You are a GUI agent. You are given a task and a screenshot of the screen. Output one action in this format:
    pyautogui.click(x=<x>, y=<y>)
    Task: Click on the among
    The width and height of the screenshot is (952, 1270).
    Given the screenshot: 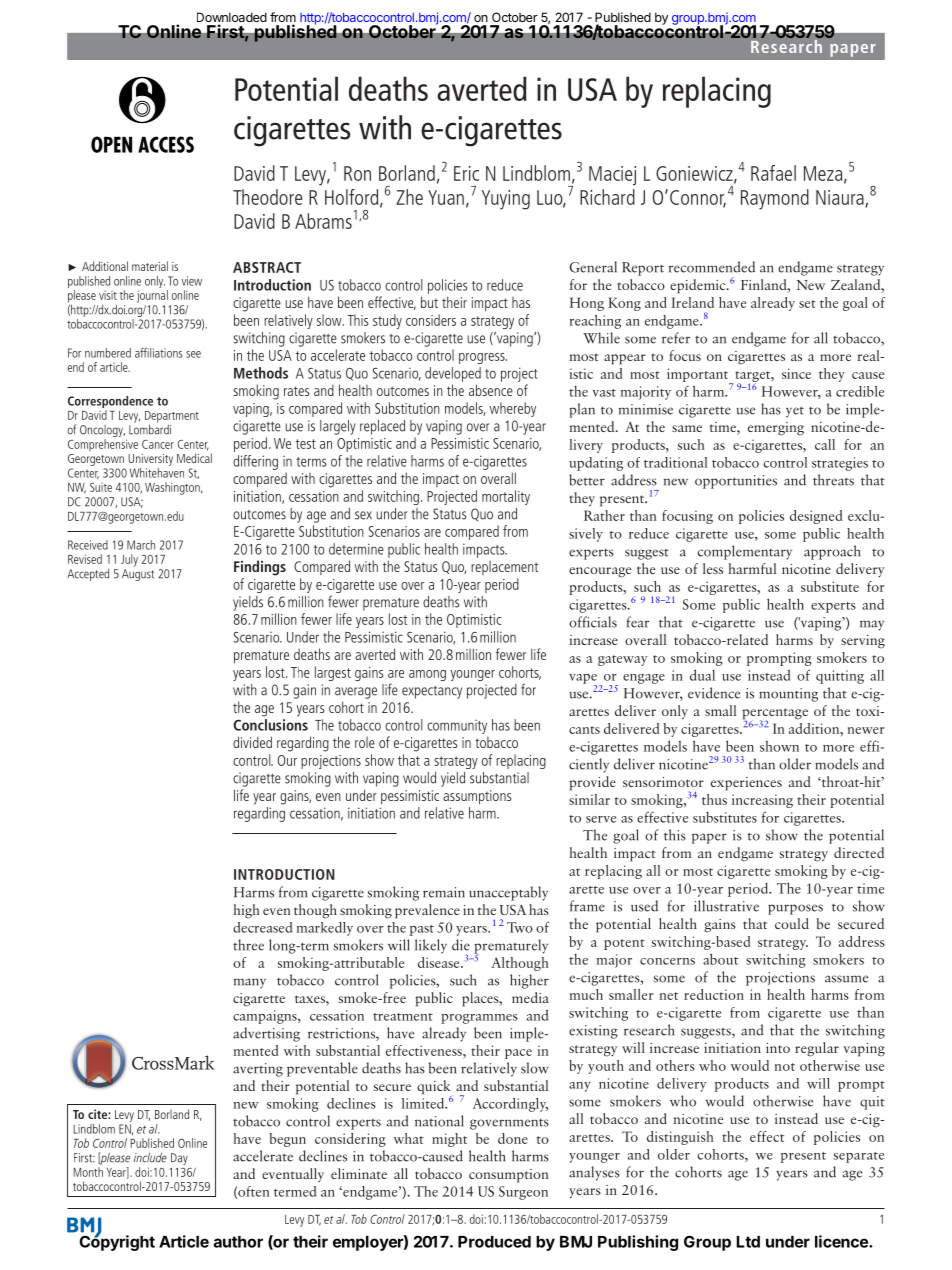 What is the action you would take?
    pyautogui.click(x=427, y=675)
